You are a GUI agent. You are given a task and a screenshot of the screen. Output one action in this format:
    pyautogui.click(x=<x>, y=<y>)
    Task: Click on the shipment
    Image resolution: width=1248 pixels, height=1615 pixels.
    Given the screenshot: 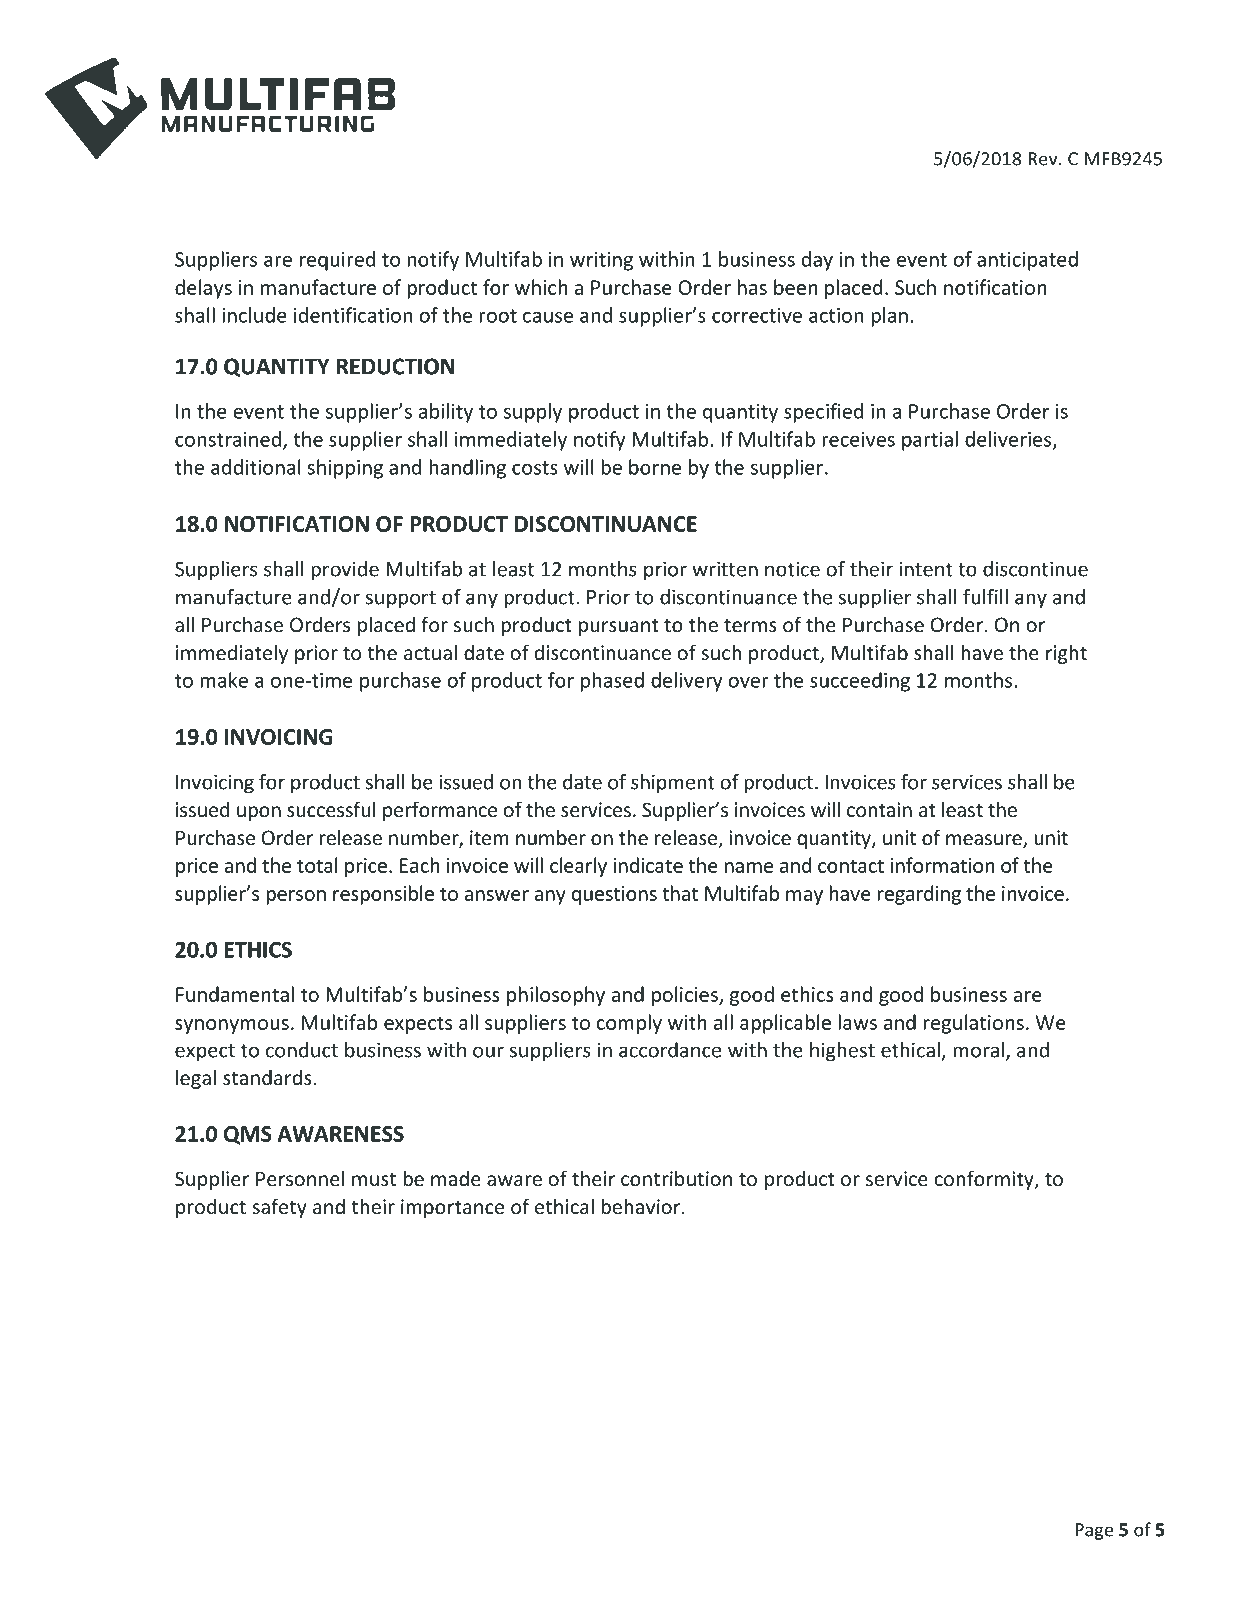 What is the action you would take?
    pyautogui.click(x=673, y=784)
